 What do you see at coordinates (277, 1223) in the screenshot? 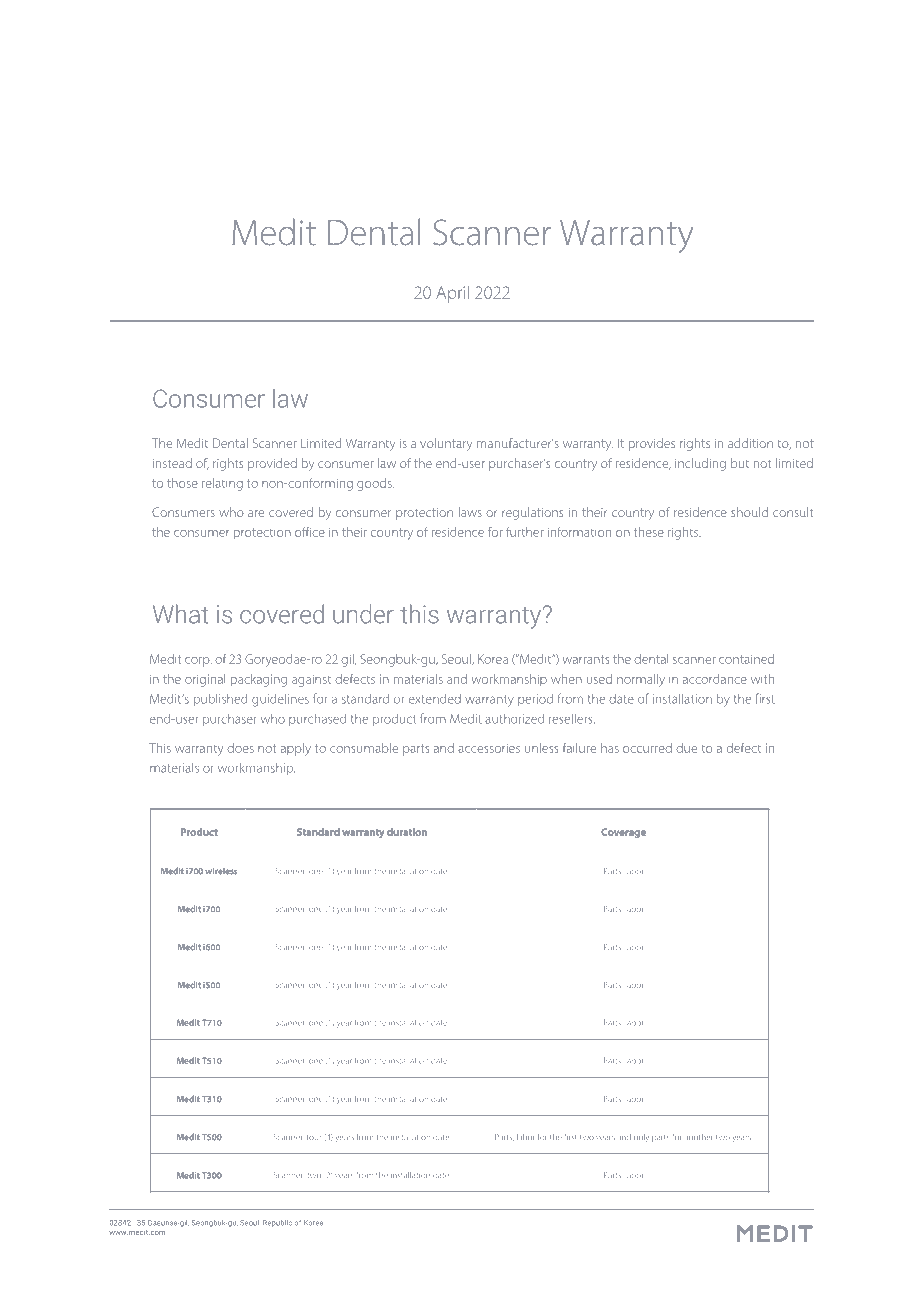
I see `Republic` at bounding box center [277, 1223].
